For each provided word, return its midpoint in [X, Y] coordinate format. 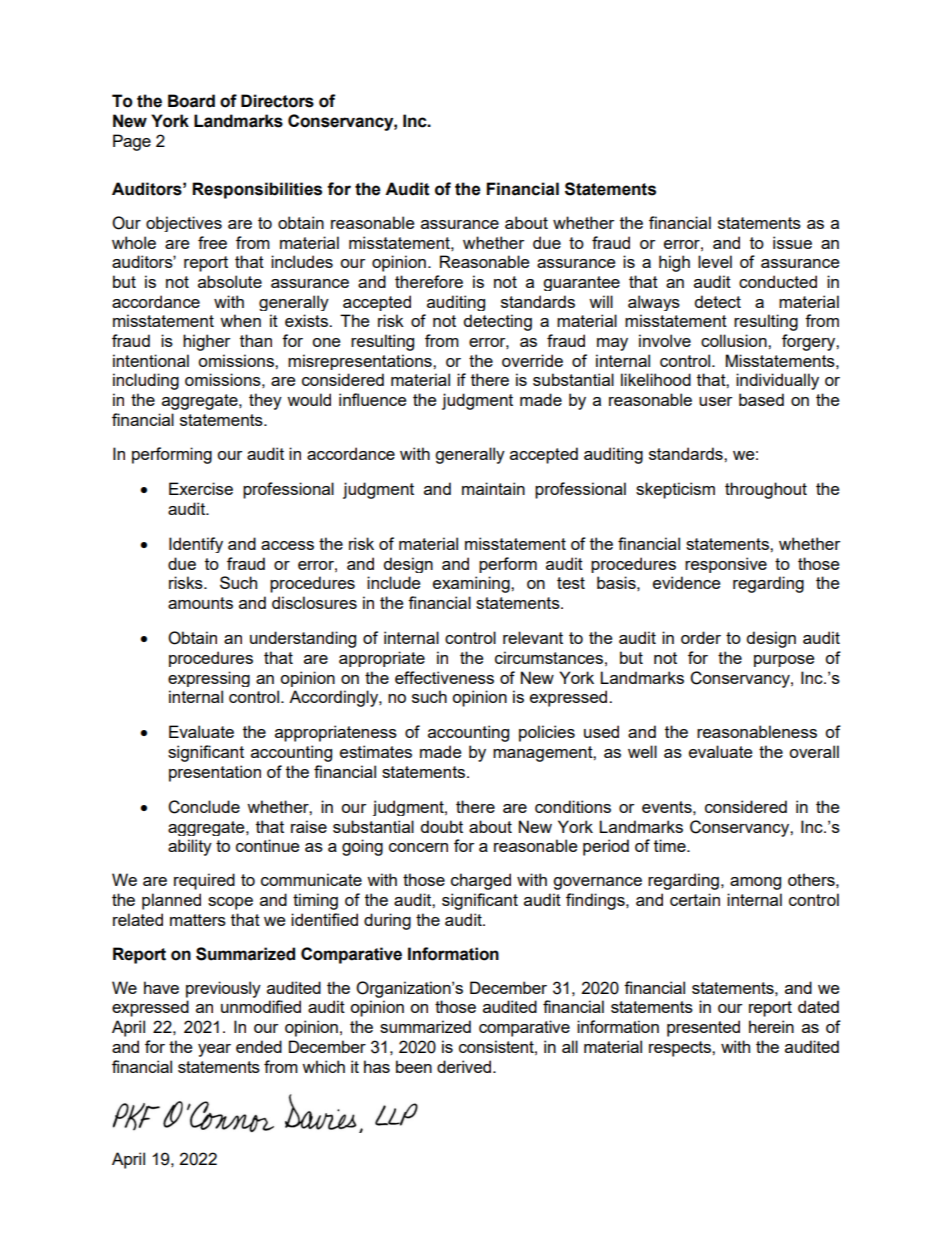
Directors [277, 101]
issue [792, 242]
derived [465, 1066]
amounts [200, 603]
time [671, 845]
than [256, 340]
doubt [441, 826]
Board [191, 101]
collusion [735, 340]
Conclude [204, 807]
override [532, 360]
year [214, 1050]
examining [472, 584]
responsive [726, 565]
